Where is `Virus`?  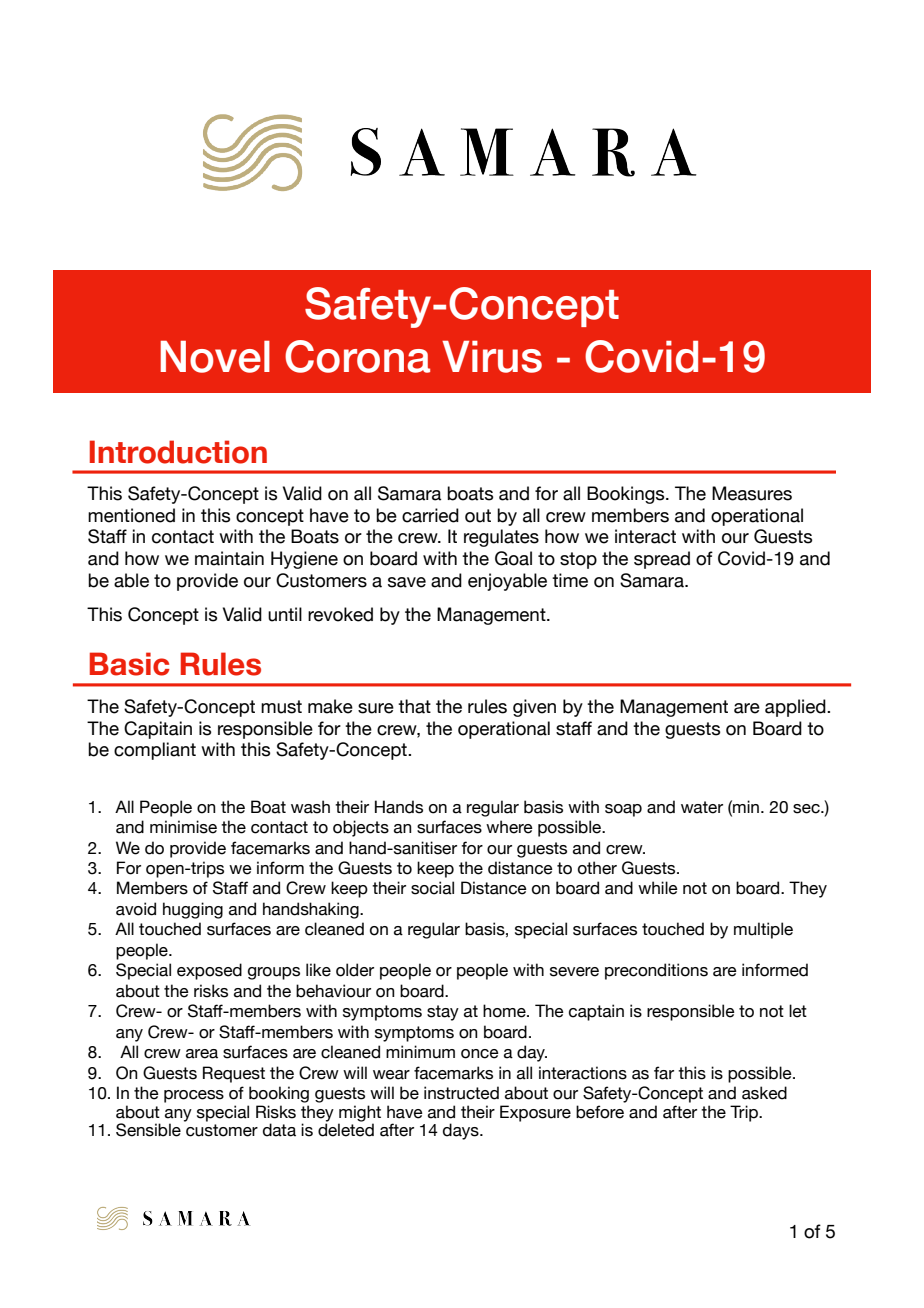 Virus is located at coordinates (492, 357).
